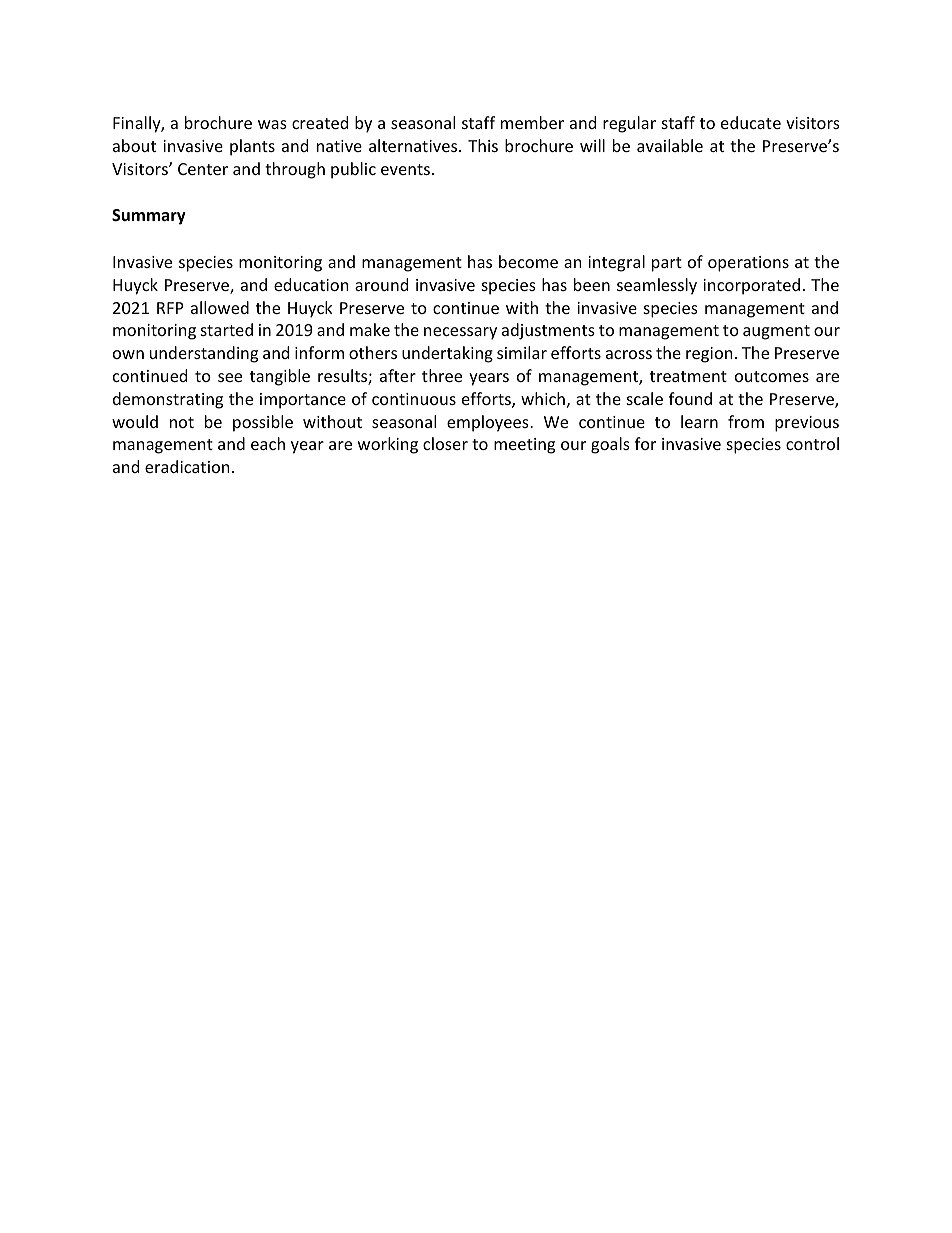 Image resolution: width=952 pixels, height=1233 pixels. Describe the element at coordinates (311, 284) in the image. I see `education` at that location.
